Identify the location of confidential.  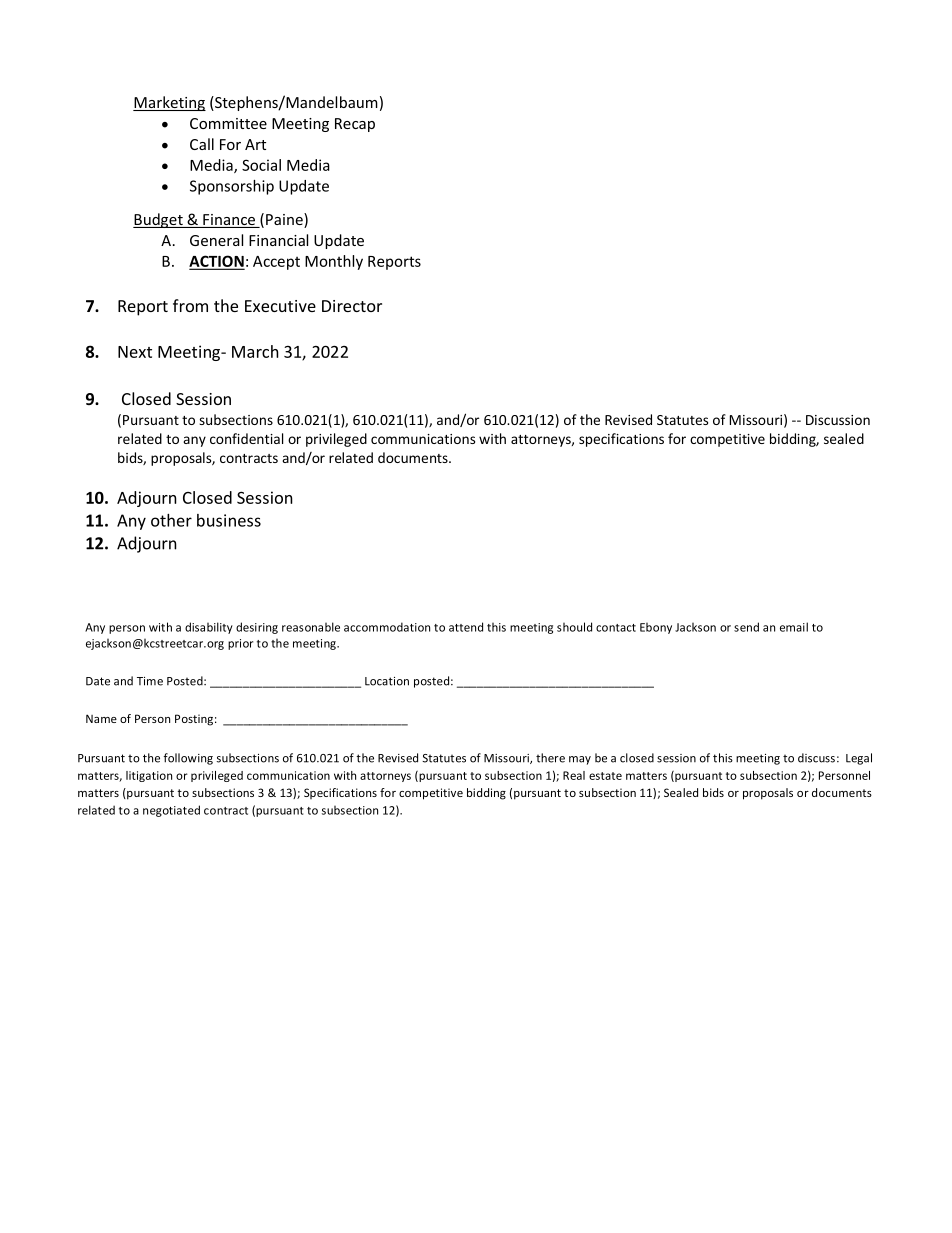
(246, 438).
